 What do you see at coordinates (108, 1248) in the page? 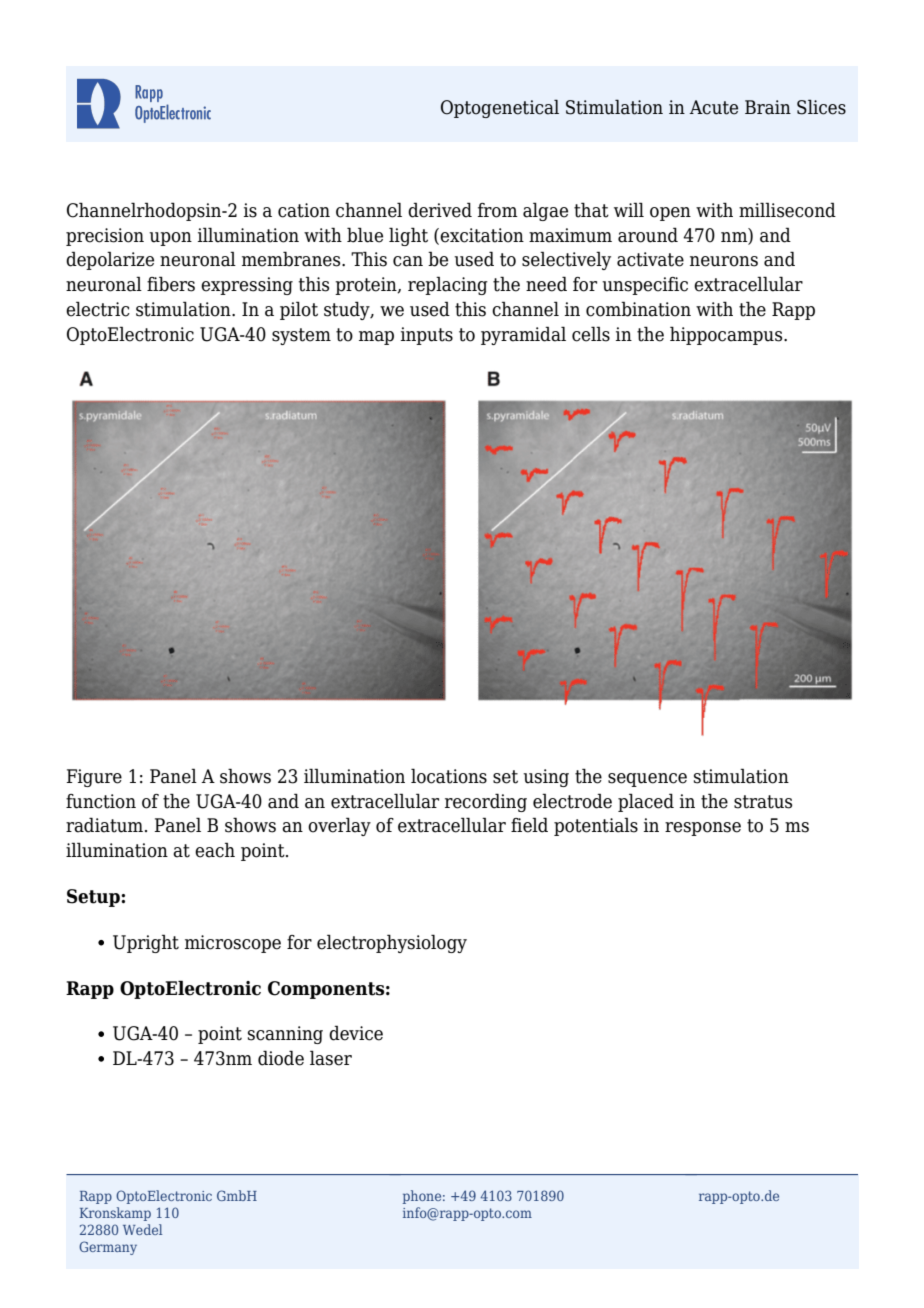
I see `Germany` at bounding box center [108, 1248].
